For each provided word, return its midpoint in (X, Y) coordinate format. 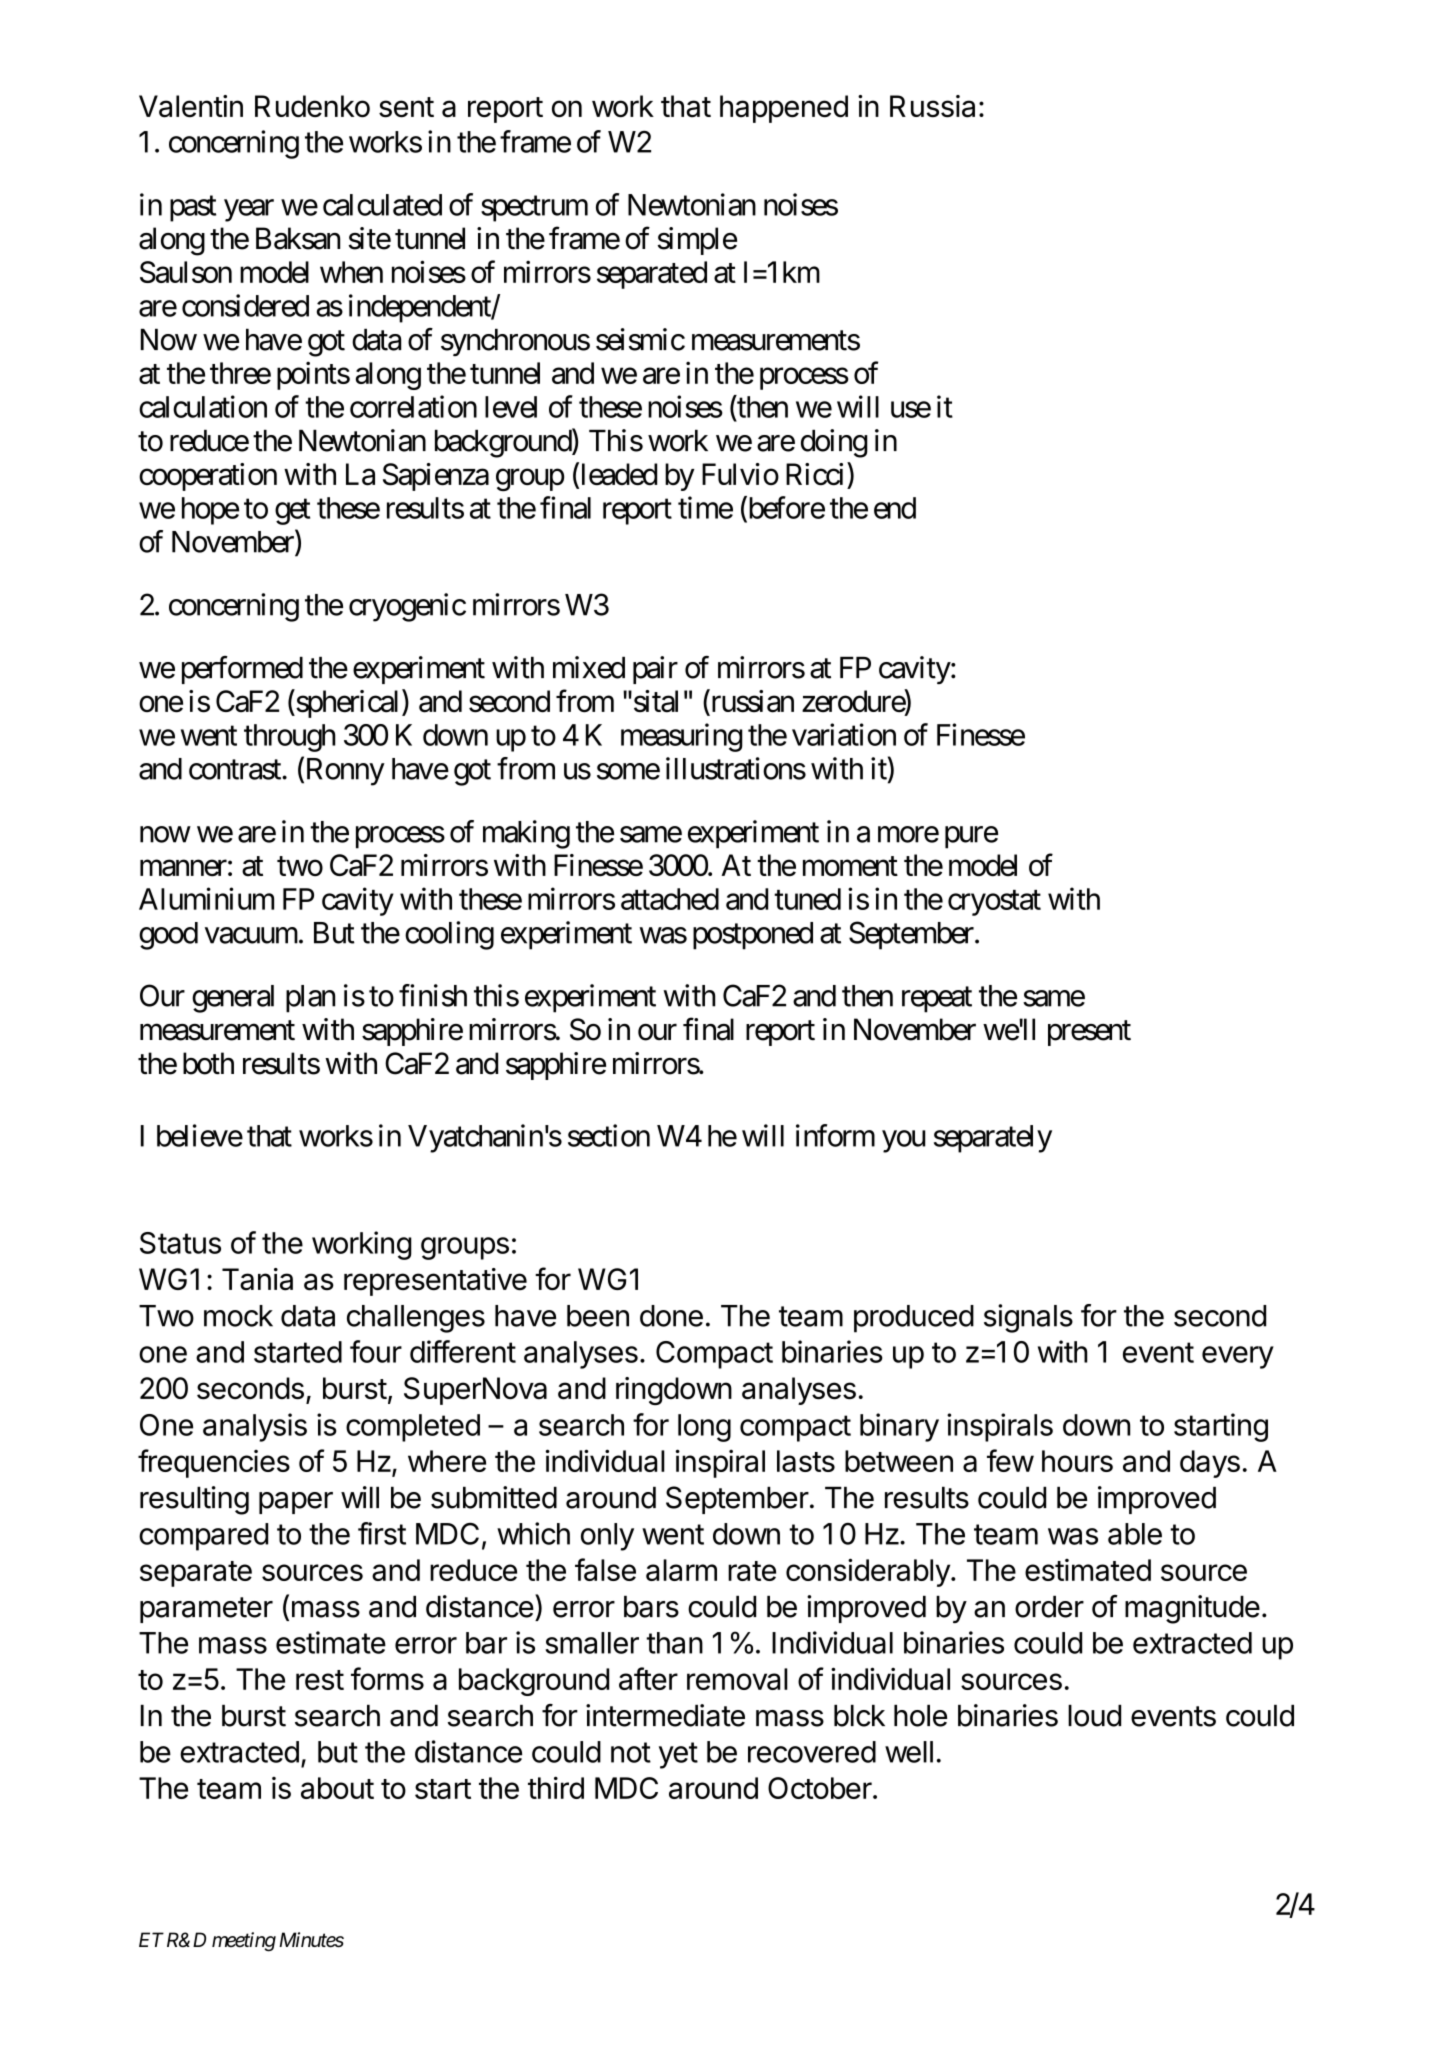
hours (1077, 1461)
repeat (937, 1000)
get (292, 512)
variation (844, 734)
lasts (806, 1461)
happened (784, 109)
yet (678, 1755)
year (249, 210)
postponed (753, 936)
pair (655, 670)
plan (310, 999)
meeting (244, 1942)
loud (1094, 1716)
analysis (255, 1427)
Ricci (817, 474)
